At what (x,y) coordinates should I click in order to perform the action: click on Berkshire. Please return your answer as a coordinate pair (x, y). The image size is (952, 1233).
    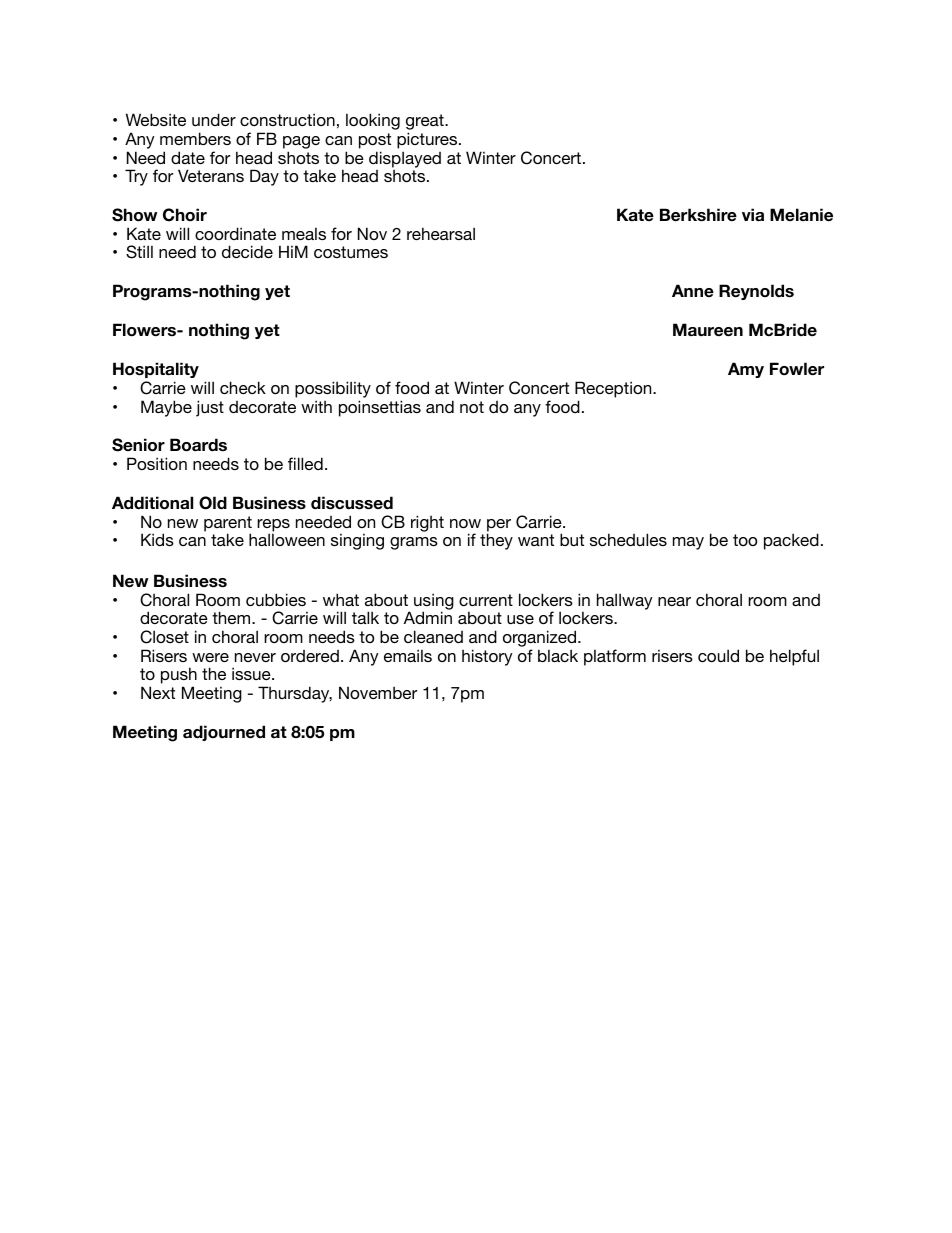
    Looking at the image, I should click on (698, 215).
